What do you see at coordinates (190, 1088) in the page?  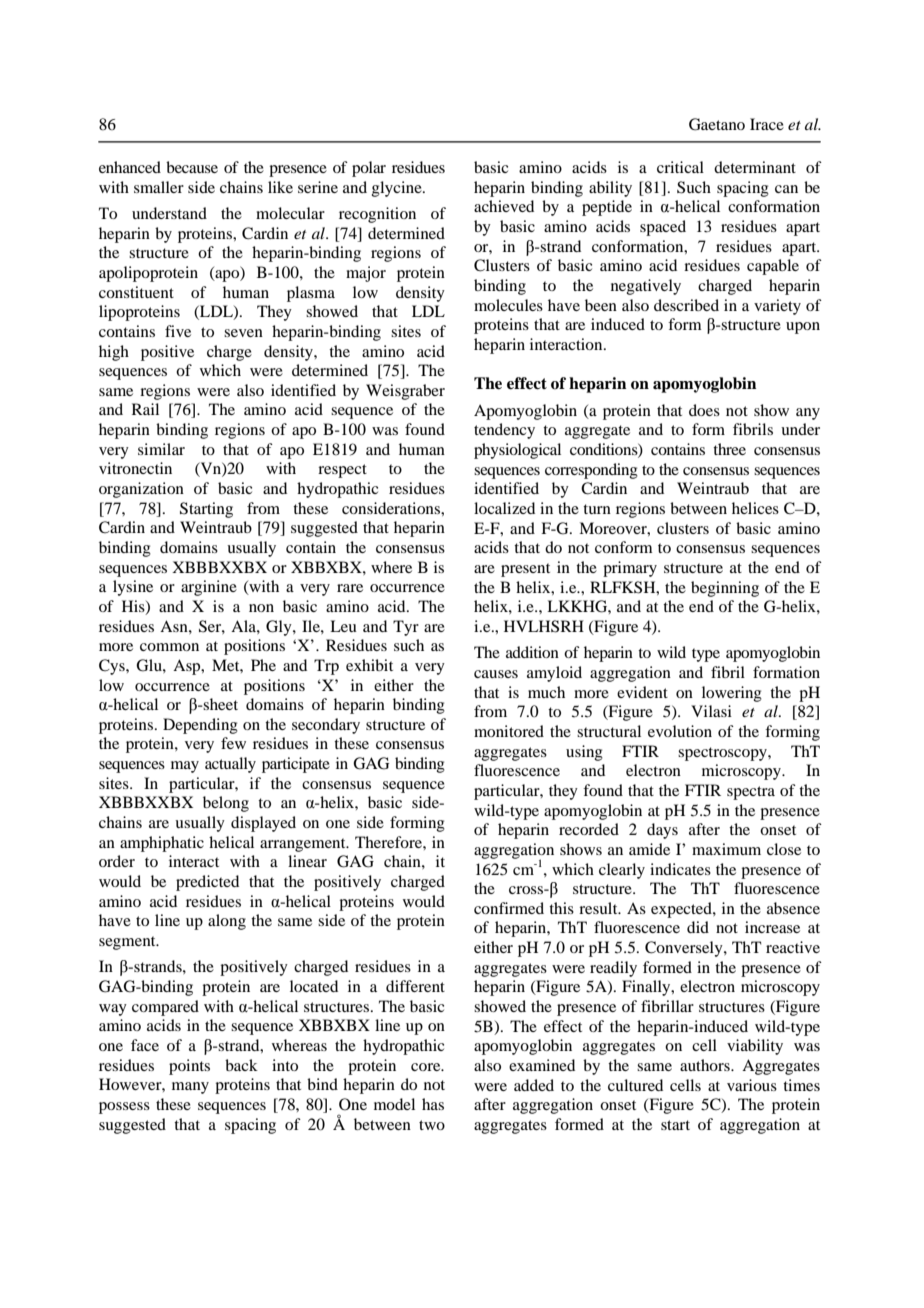 I see `many` at bounding box center [190, 1088].
